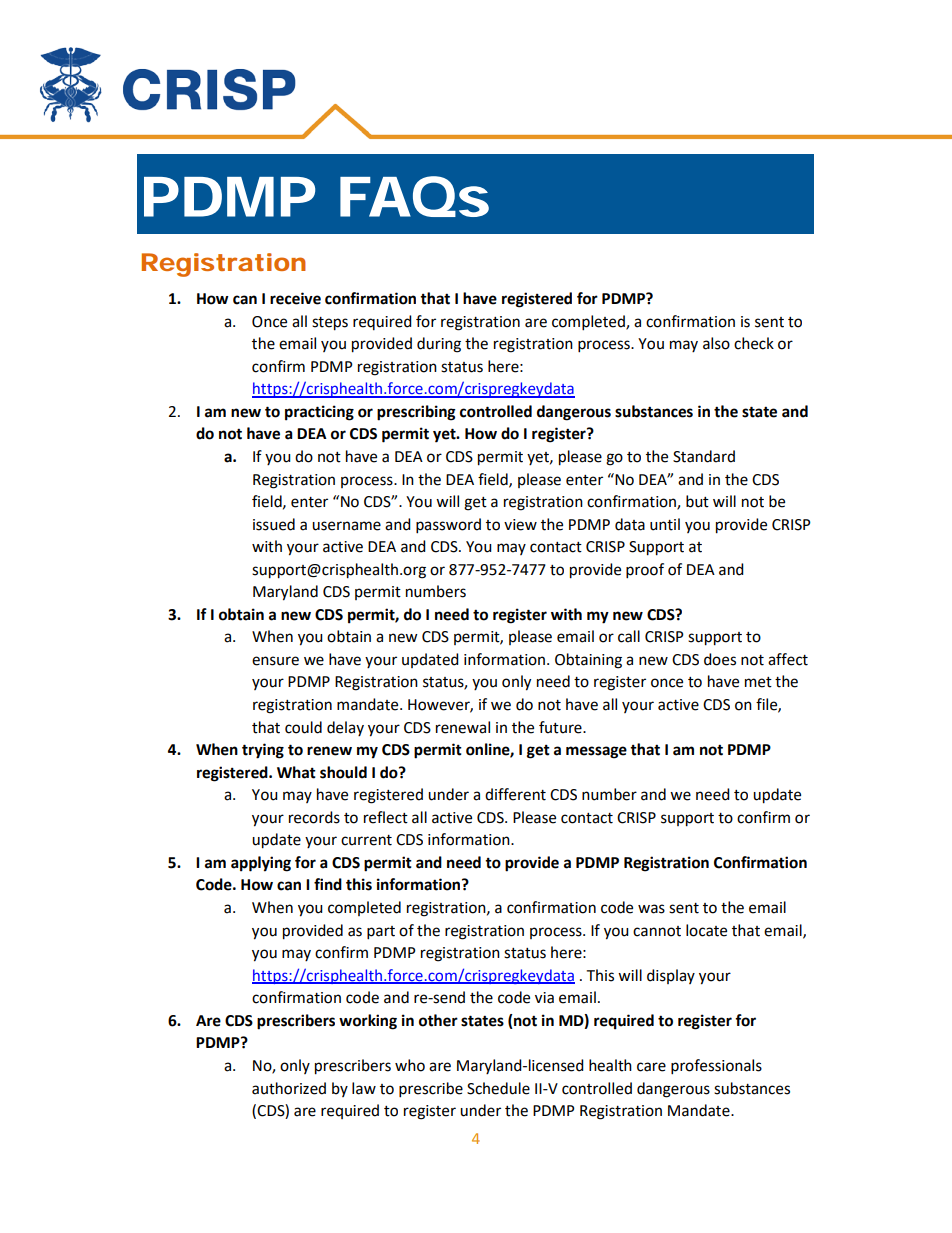 The image size is (952, 1233). What do you see at coordinates (561, 727) in the image?
I see `future` at bounding box center [561, 727].
